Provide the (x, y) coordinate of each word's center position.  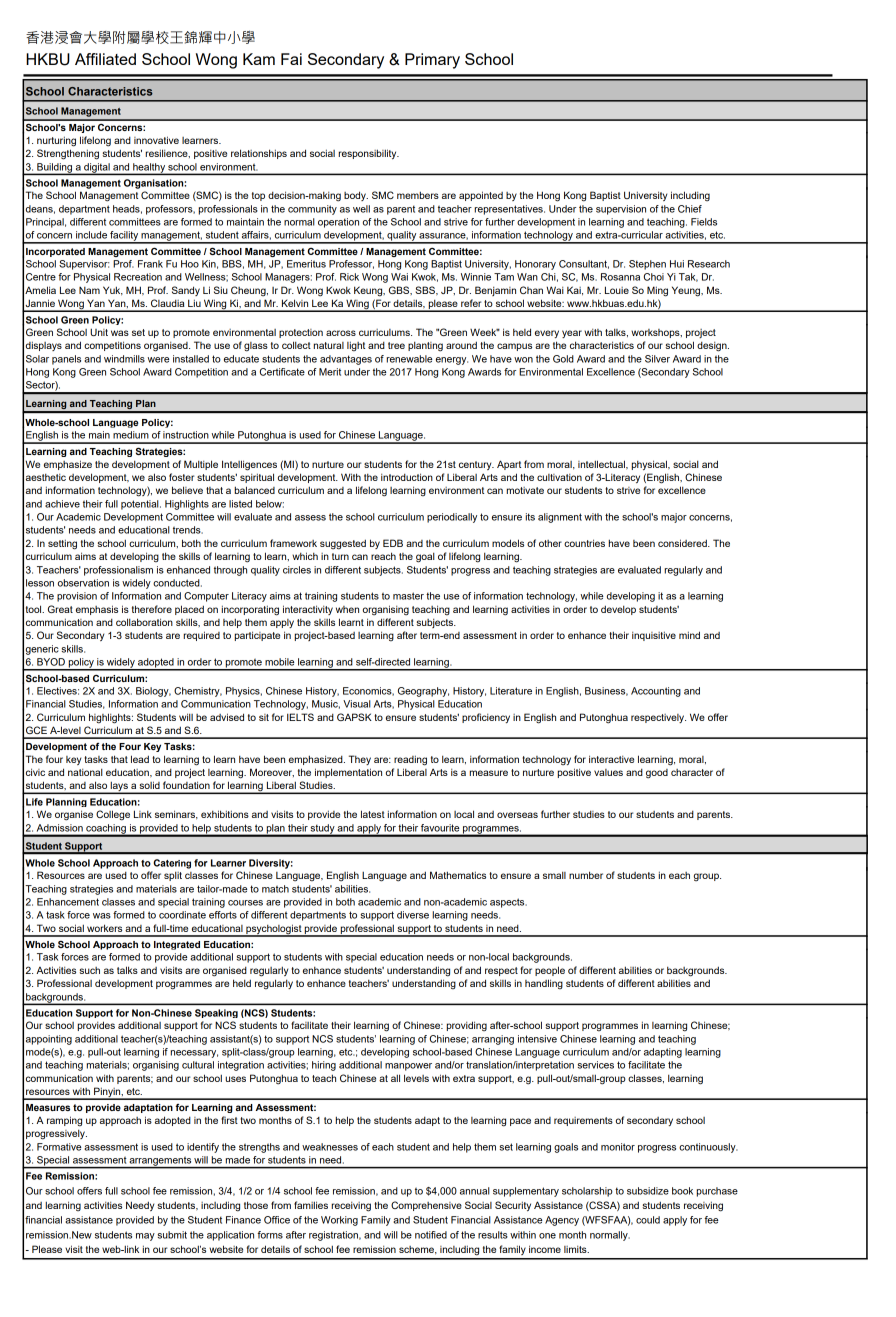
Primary (432, 61)
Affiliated (105, 59)
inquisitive (654, 636)
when (347, 609)
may (145, 1237)
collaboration (144, 622)
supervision (621, 210)
